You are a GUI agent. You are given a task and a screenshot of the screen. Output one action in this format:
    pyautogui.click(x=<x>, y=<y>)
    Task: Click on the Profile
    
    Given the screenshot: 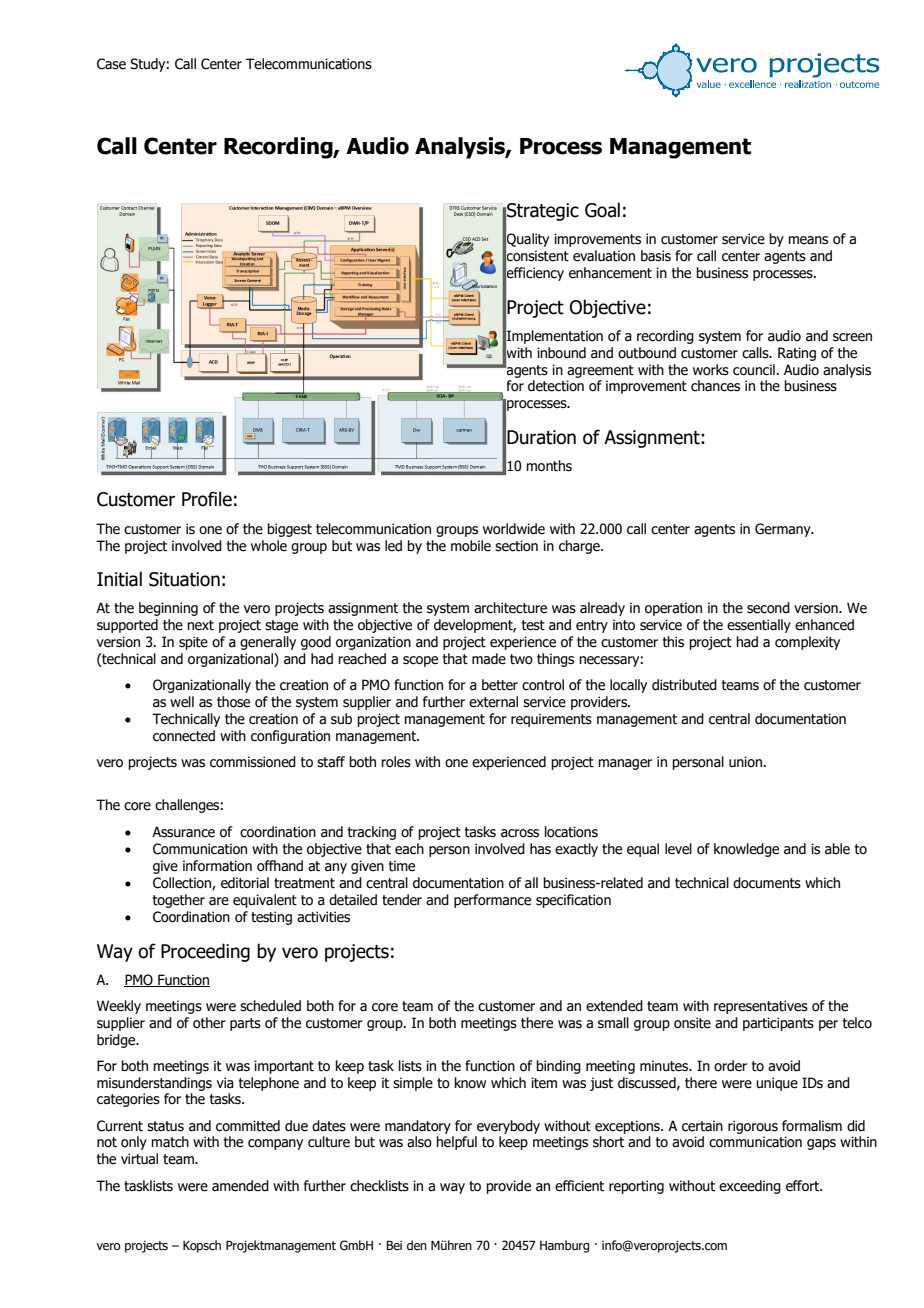 What is the action you would take?
    pyautogui.click(x=207, y=499)
